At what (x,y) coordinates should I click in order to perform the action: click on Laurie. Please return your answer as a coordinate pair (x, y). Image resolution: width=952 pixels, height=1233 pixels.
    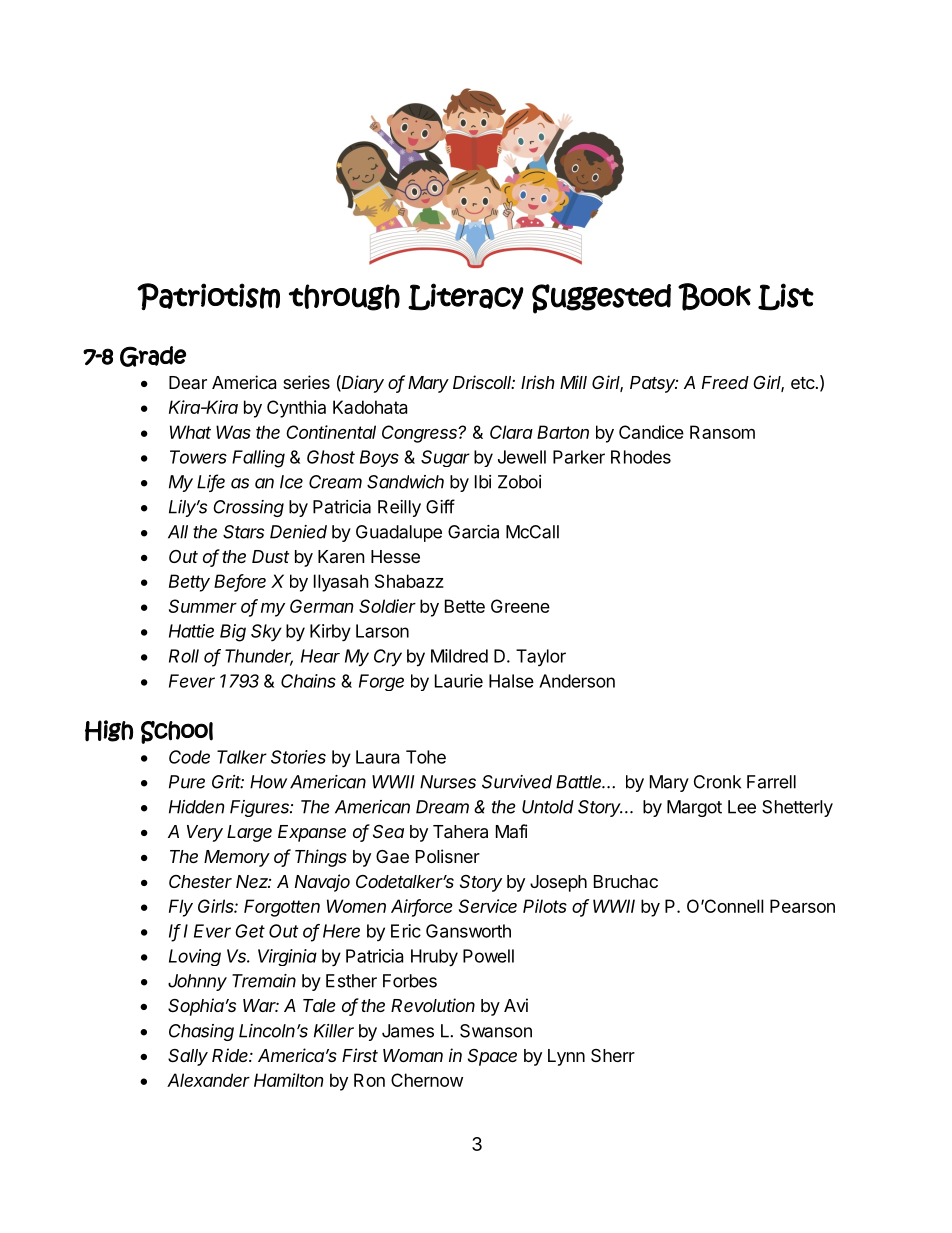
    Looking at the image, I should click on (459, 681).
